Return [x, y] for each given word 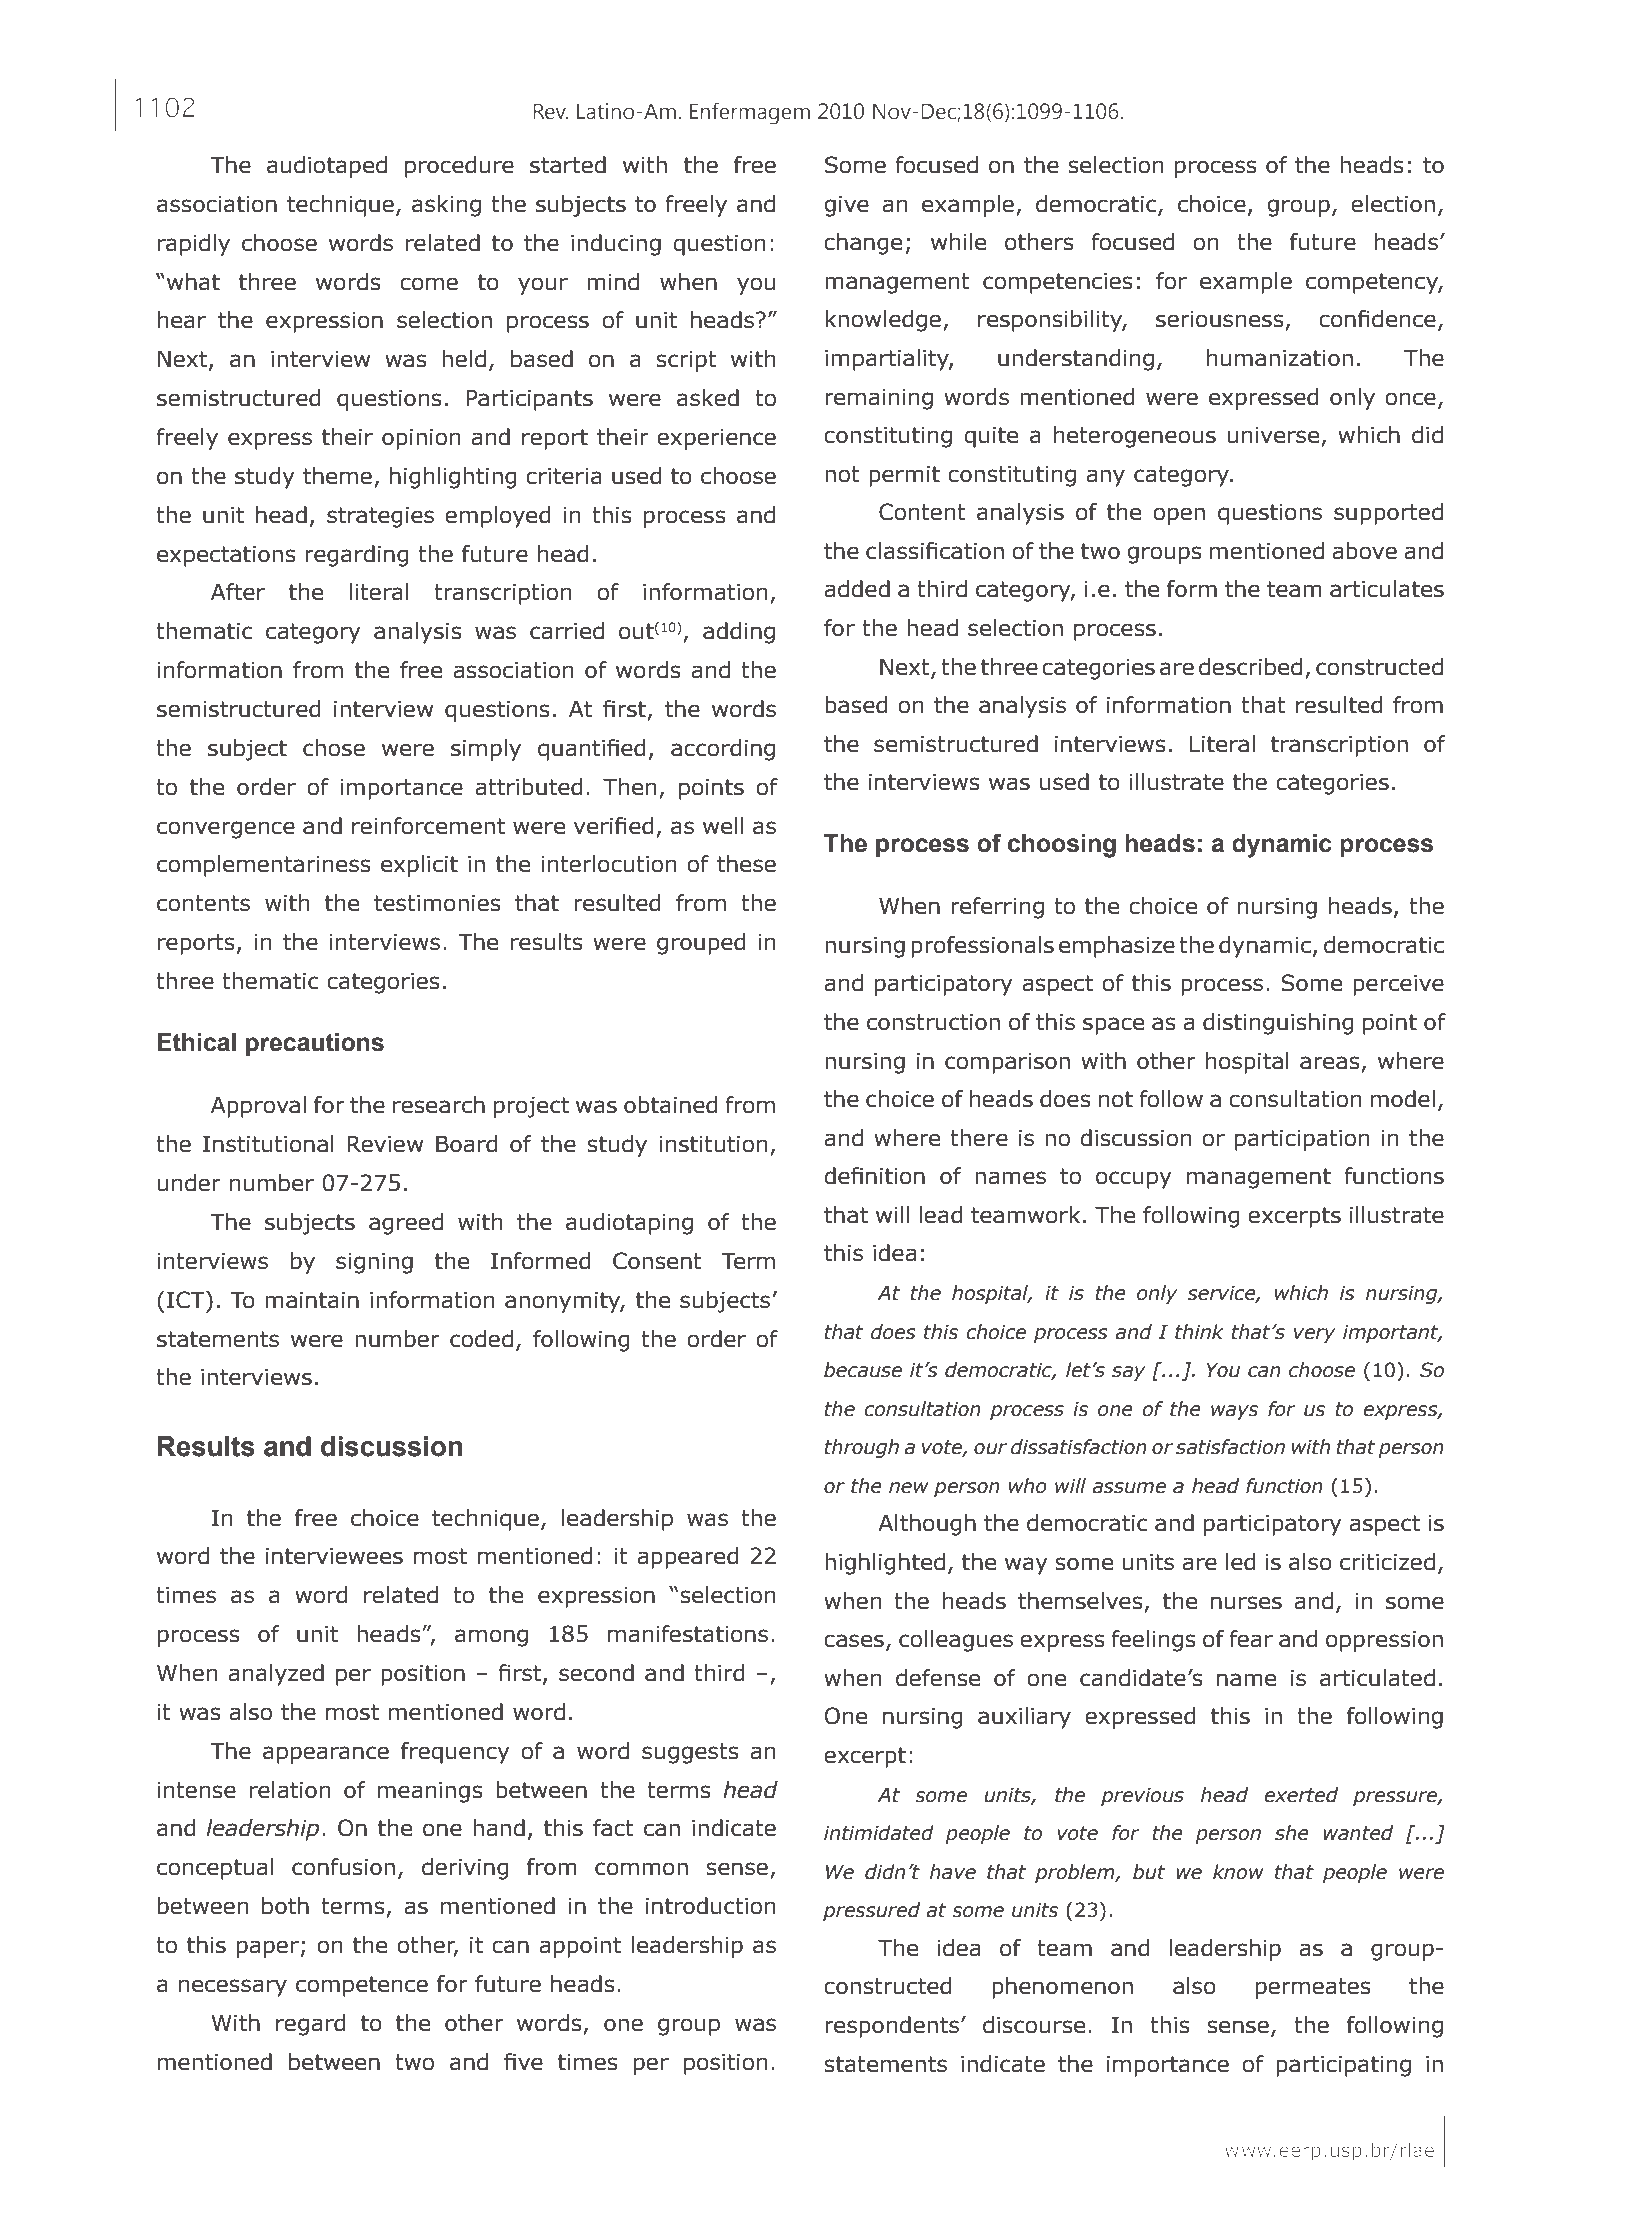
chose [334, 748]
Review [385, 1144]
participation [1302, 1140]
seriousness [1220, 319]
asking [446, 206]
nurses [1246, 1603]
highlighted [885, 1564]
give [846, 206]
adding [739, 633]
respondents [893, 2027]
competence [362, 1986]
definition [874, 1176]
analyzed [276, 1675]
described [1250, 667]
